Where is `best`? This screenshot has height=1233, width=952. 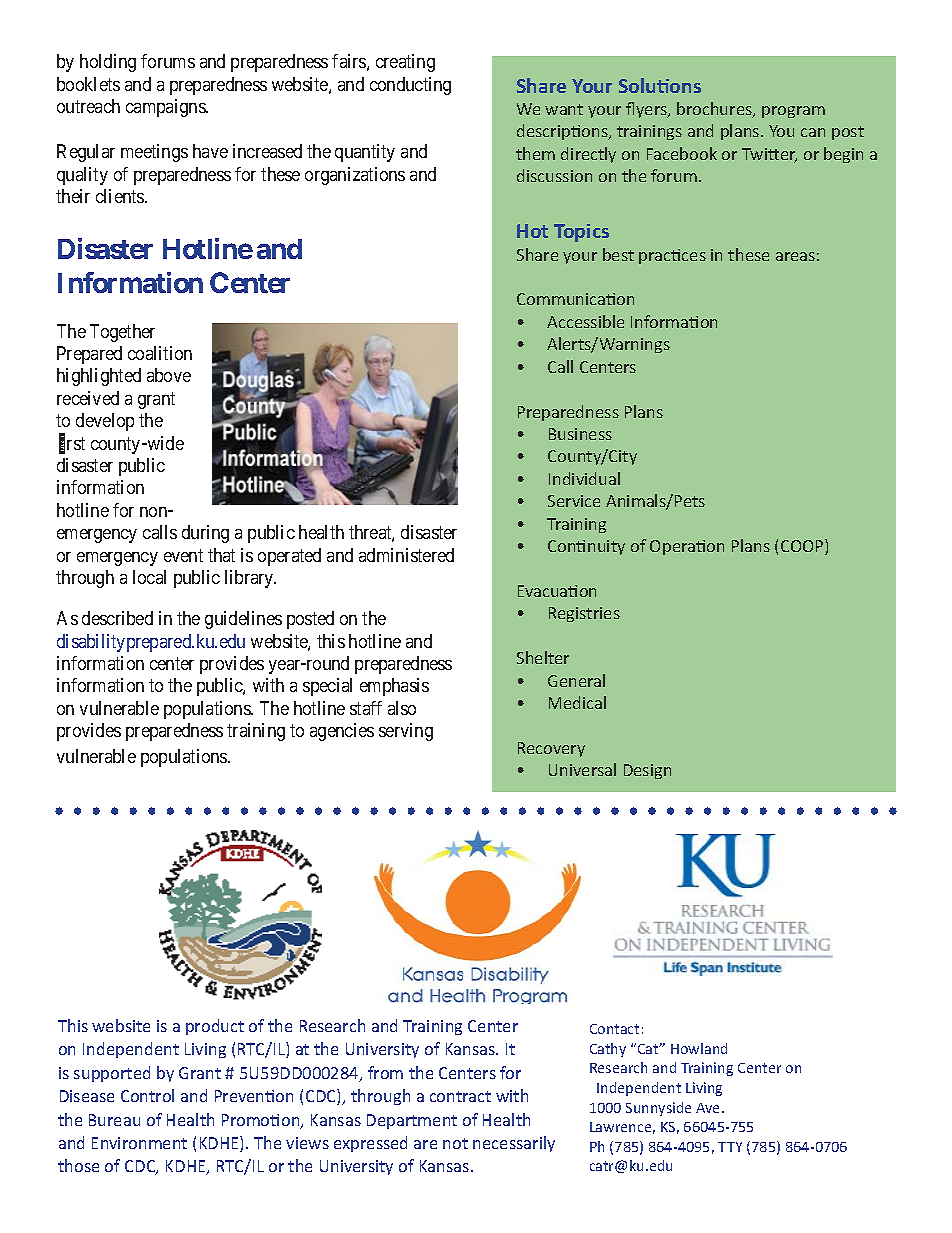 best is located at coordinates (618, 254).
